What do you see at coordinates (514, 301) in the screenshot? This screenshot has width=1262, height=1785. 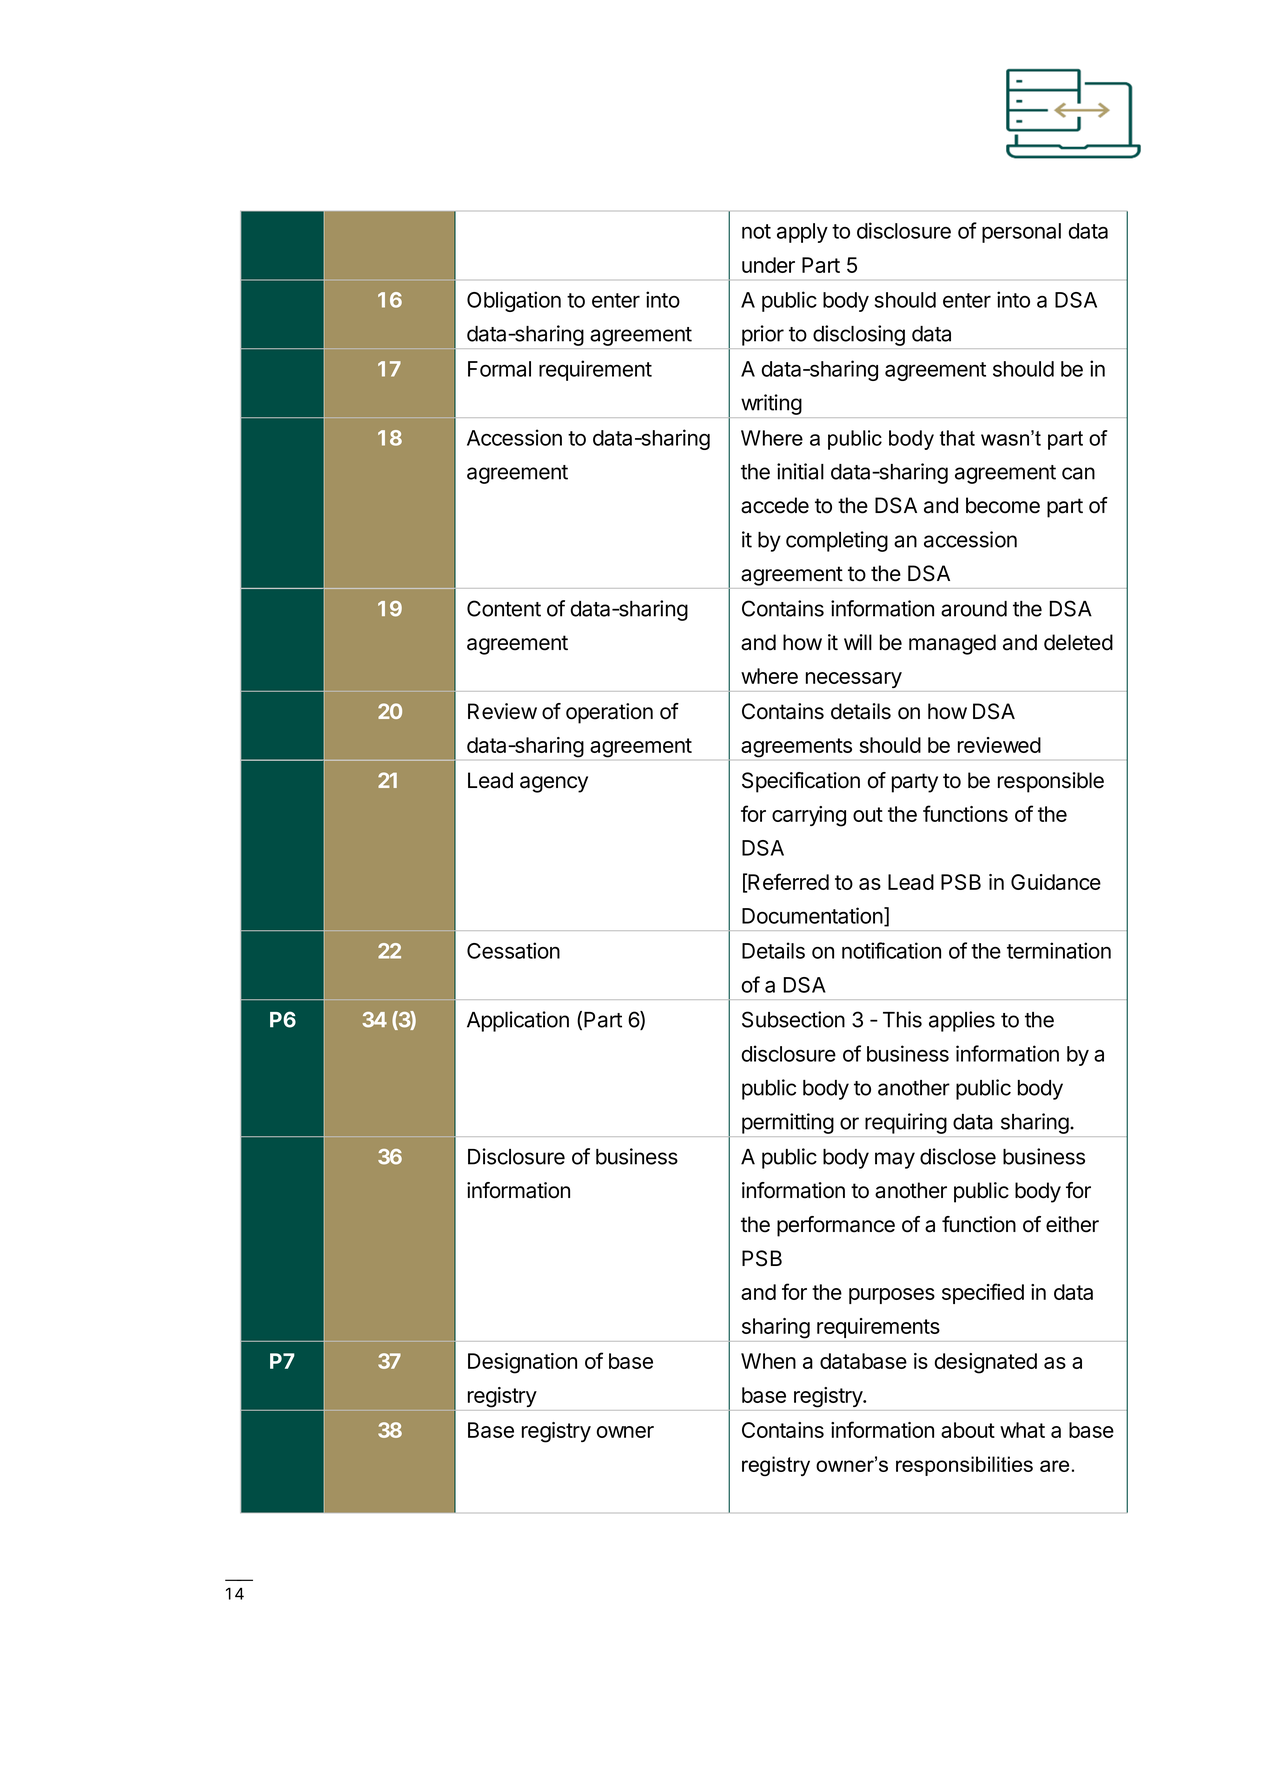 I see `Obligation` at bounding box center [514, 301].
